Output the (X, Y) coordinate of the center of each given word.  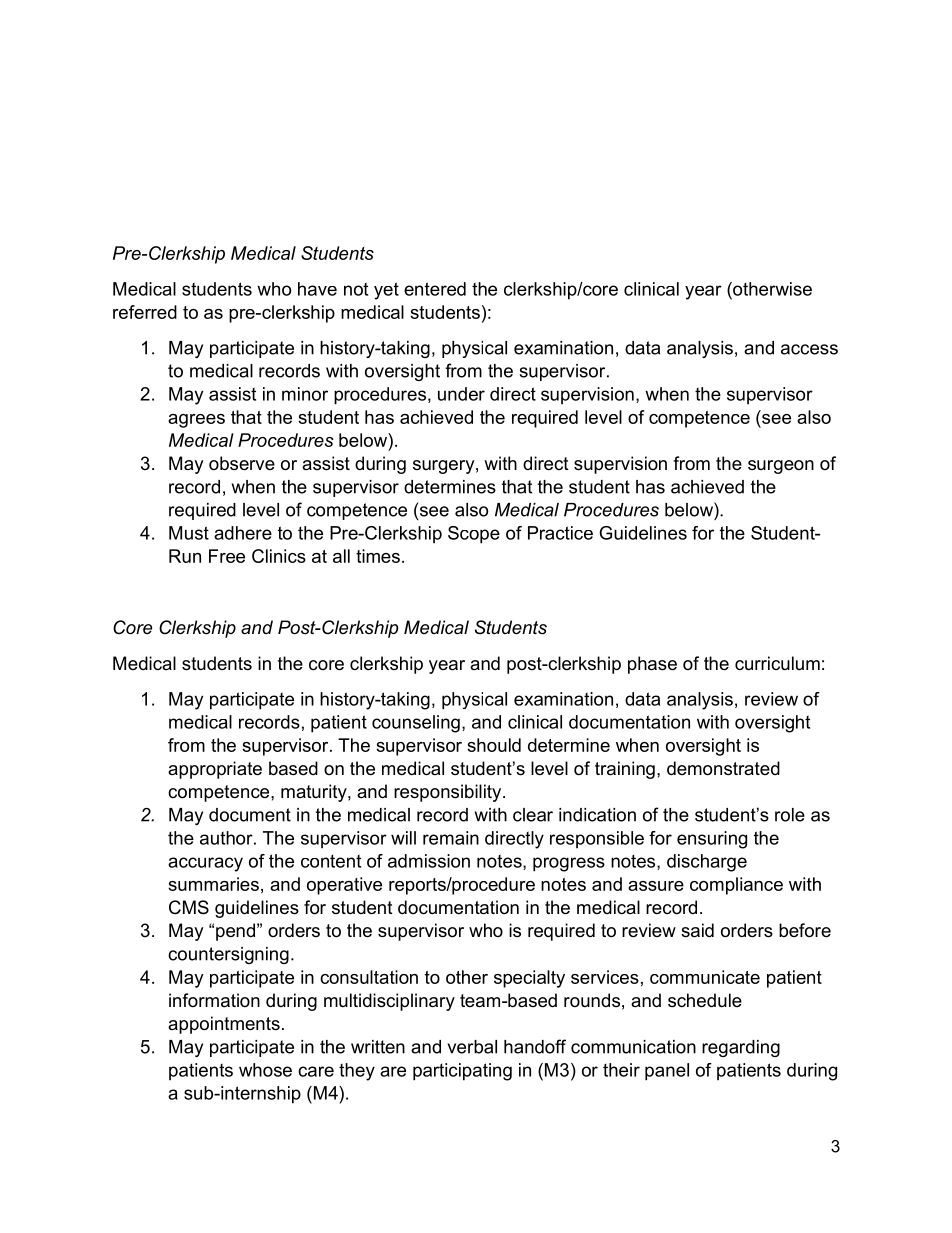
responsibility (449, 793)
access (809, 349)
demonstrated (723, 768)
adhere (243, 533)
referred (145, 312)
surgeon (781, 467)
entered (435, 289)
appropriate (215, 770)
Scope (474, 535)
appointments (224, 1025)
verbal (472, 1047)
